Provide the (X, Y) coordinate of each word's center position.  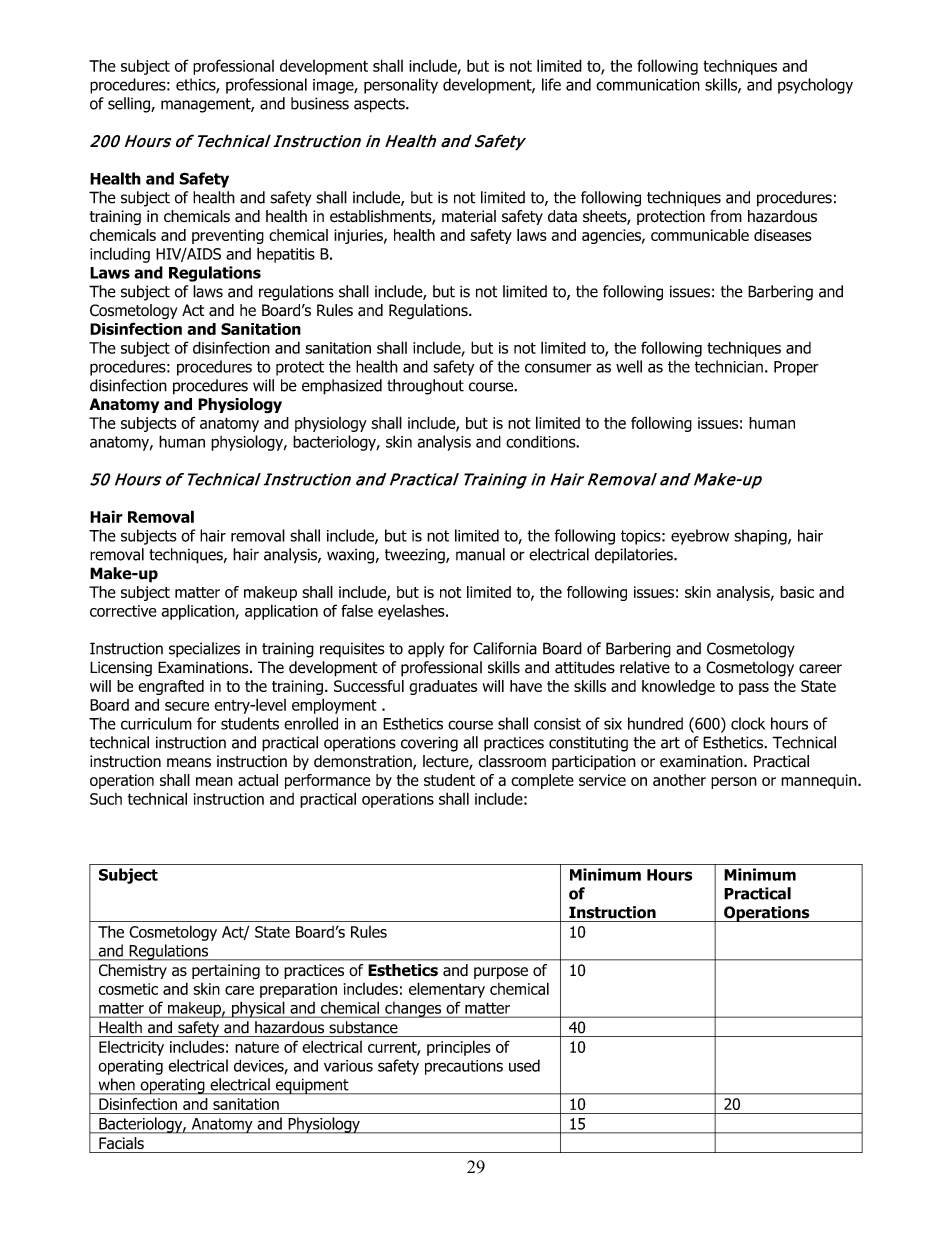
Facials (121, 1143)
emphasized (342, 387)
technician (729, 366)
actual (258, 780)
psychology (815, 86)
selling (130, 105)
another (679, 780)
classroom (512, 761)
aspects (380, 105)
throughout (425, 387)
